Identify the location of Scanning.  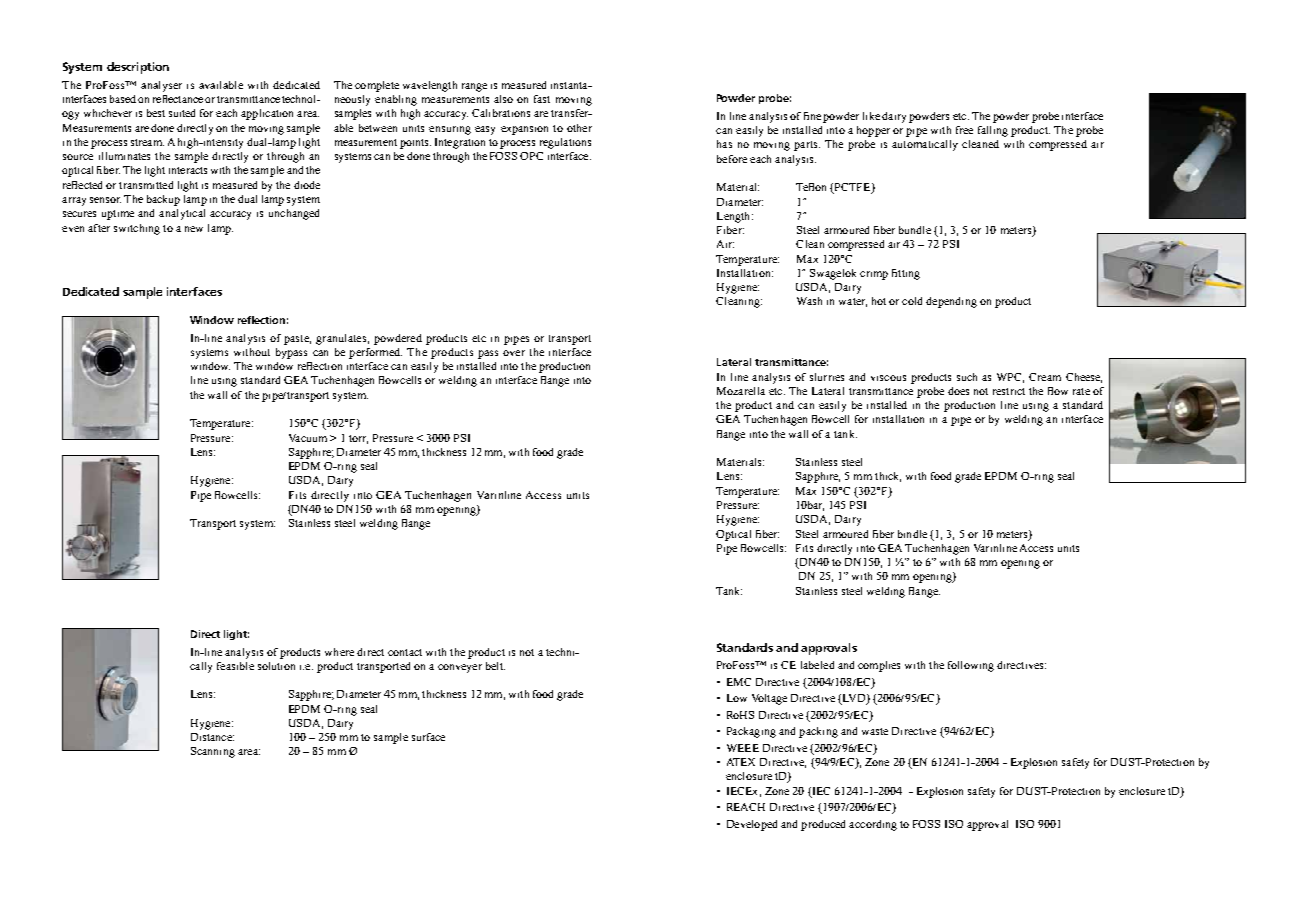
(213, 752).
